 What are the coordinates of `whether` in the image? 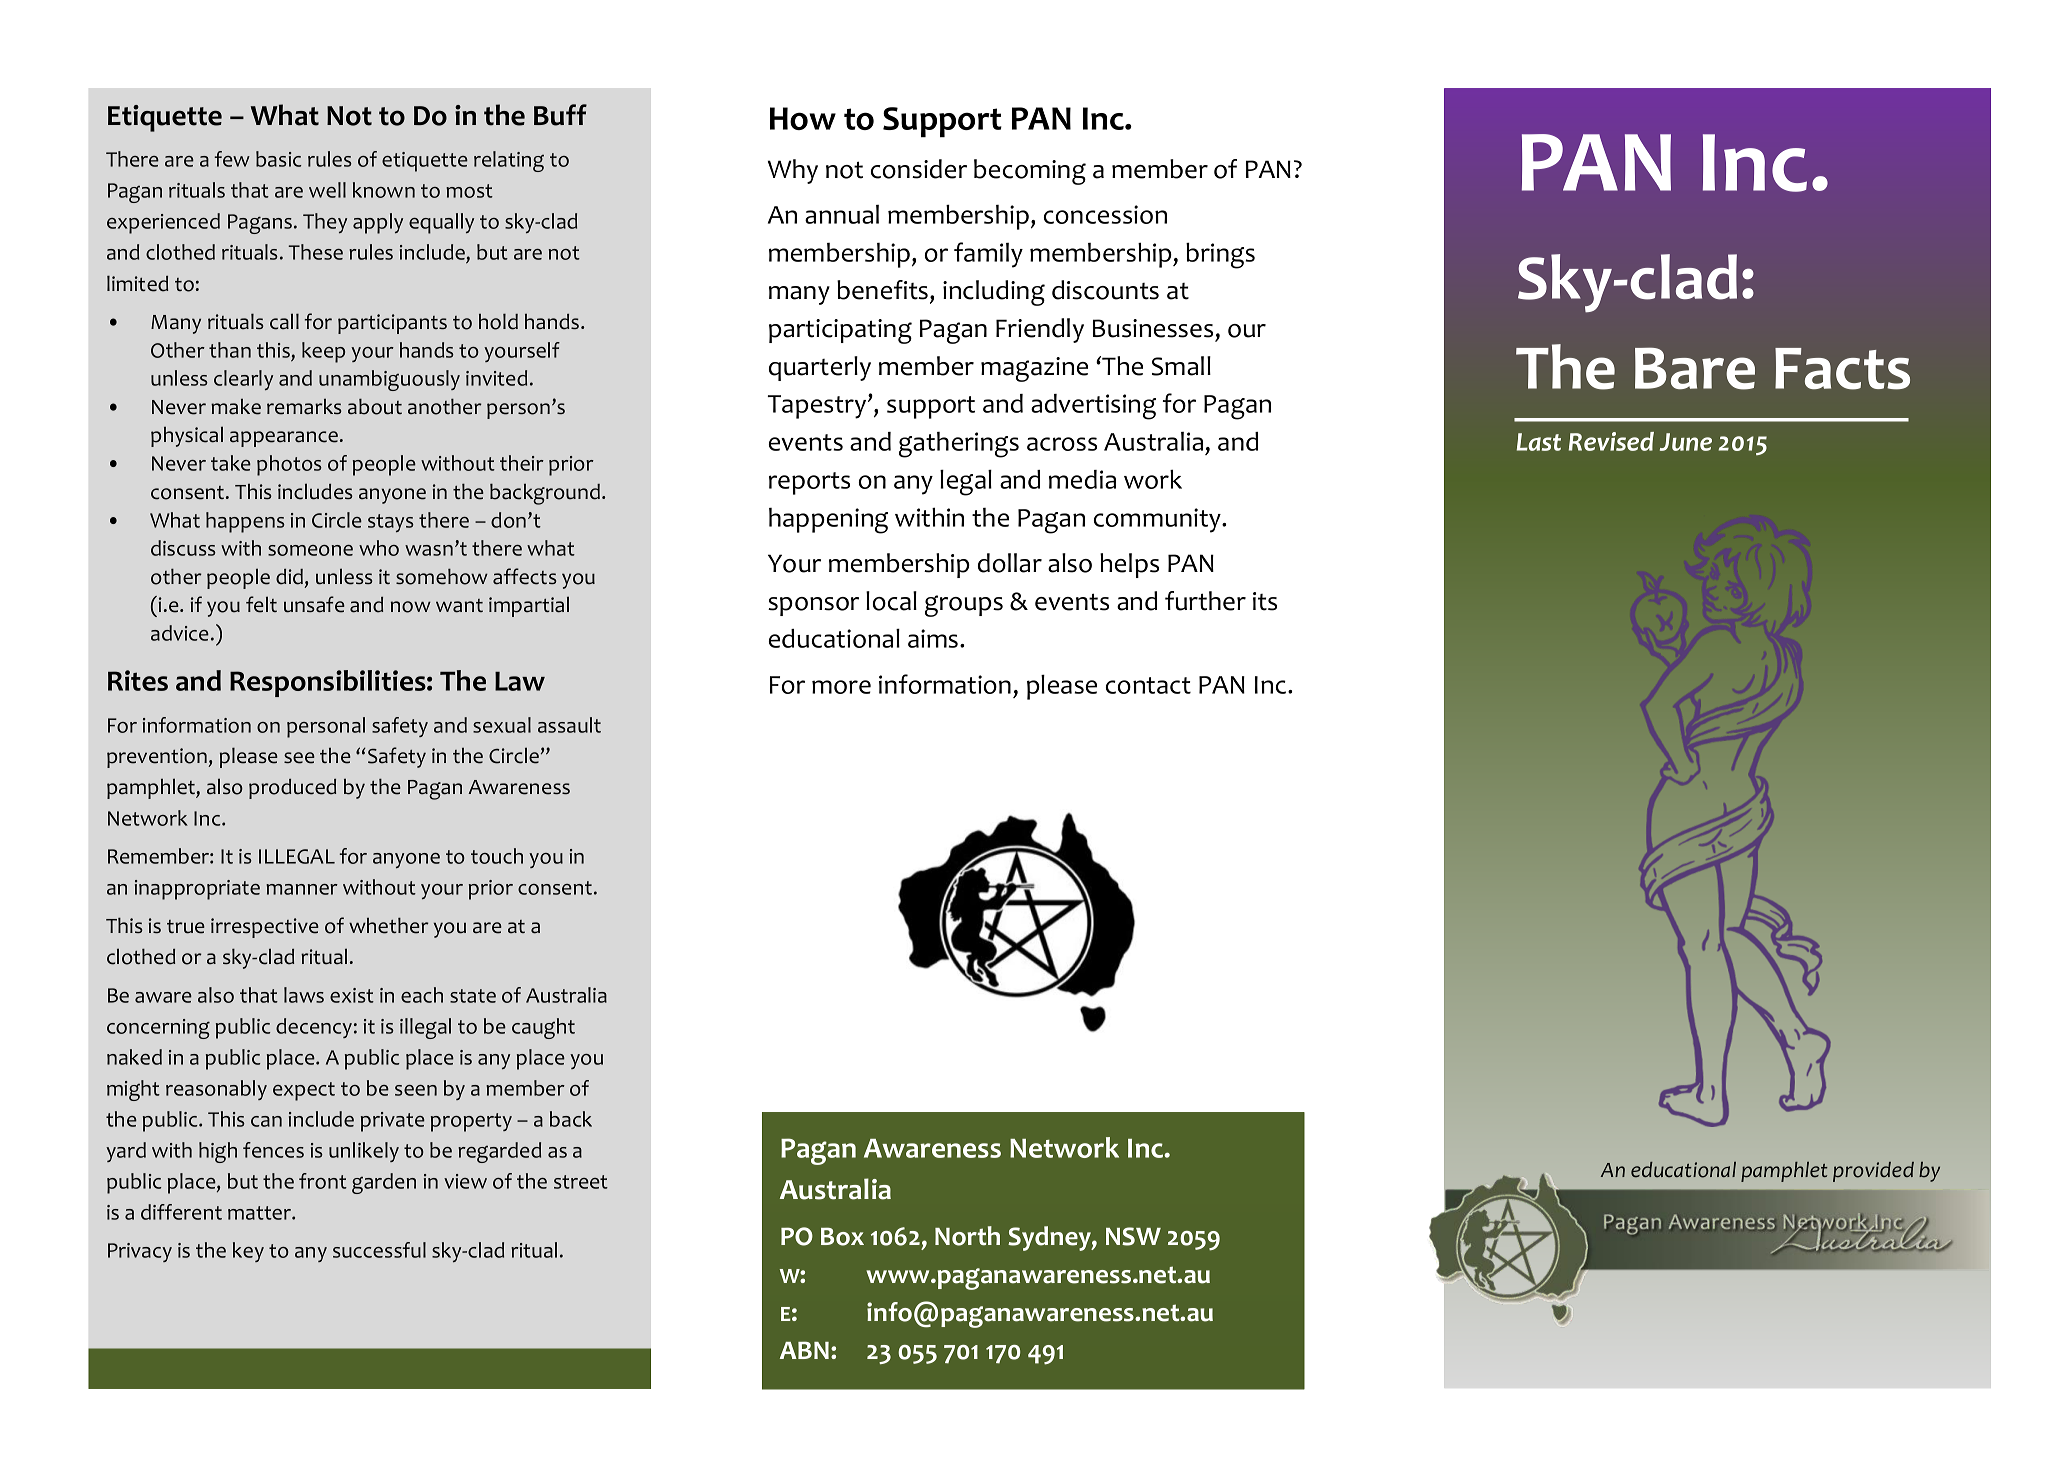 It's located at (389, 925).
